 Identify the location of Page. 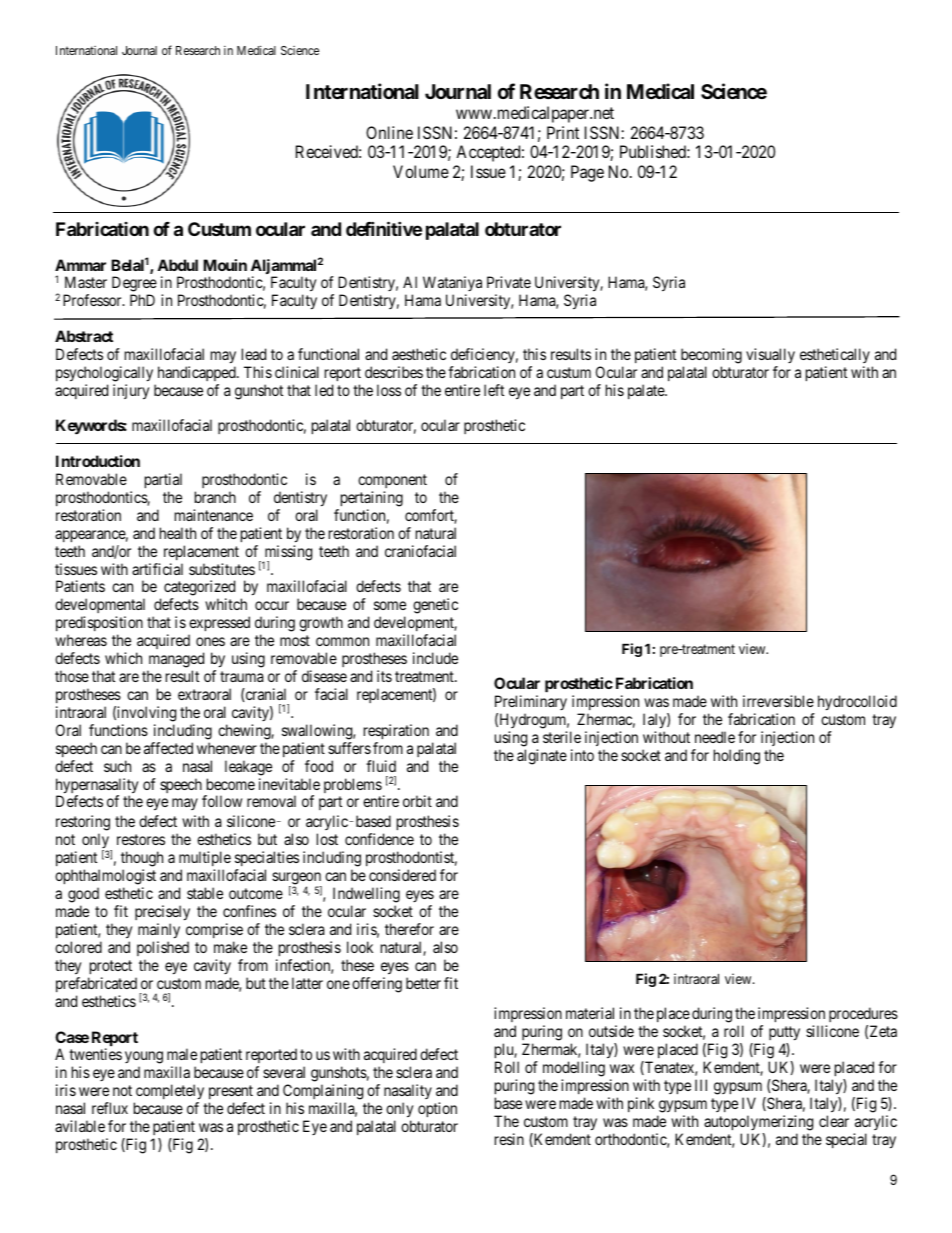
(587, 173).
